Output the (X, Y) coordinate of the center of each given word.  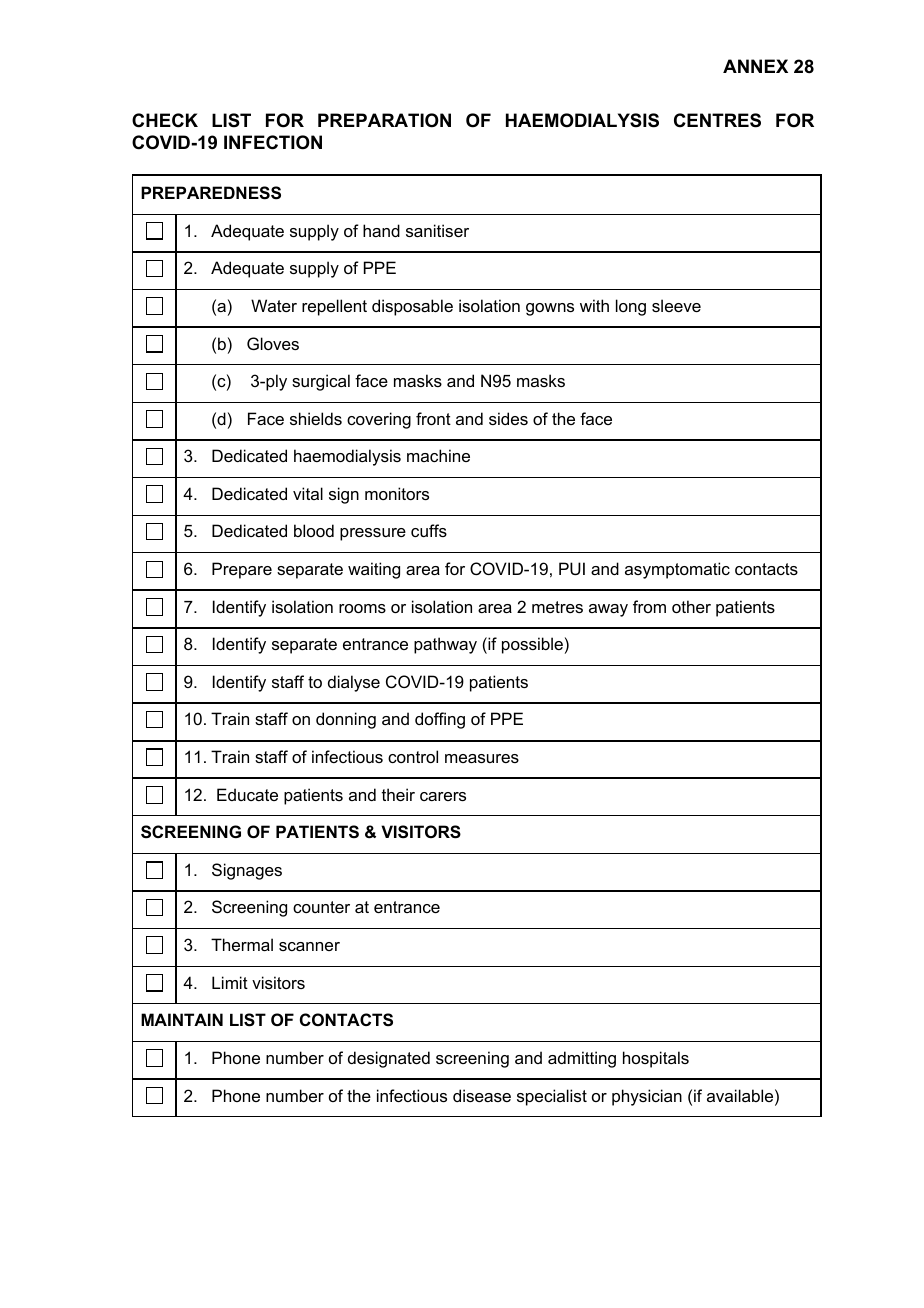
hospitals (656, 1059)
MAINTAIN (182, 1019)
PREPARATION (384, 120)
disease (482, 1095)
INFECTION (273, 142)
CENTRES (717, 120)
